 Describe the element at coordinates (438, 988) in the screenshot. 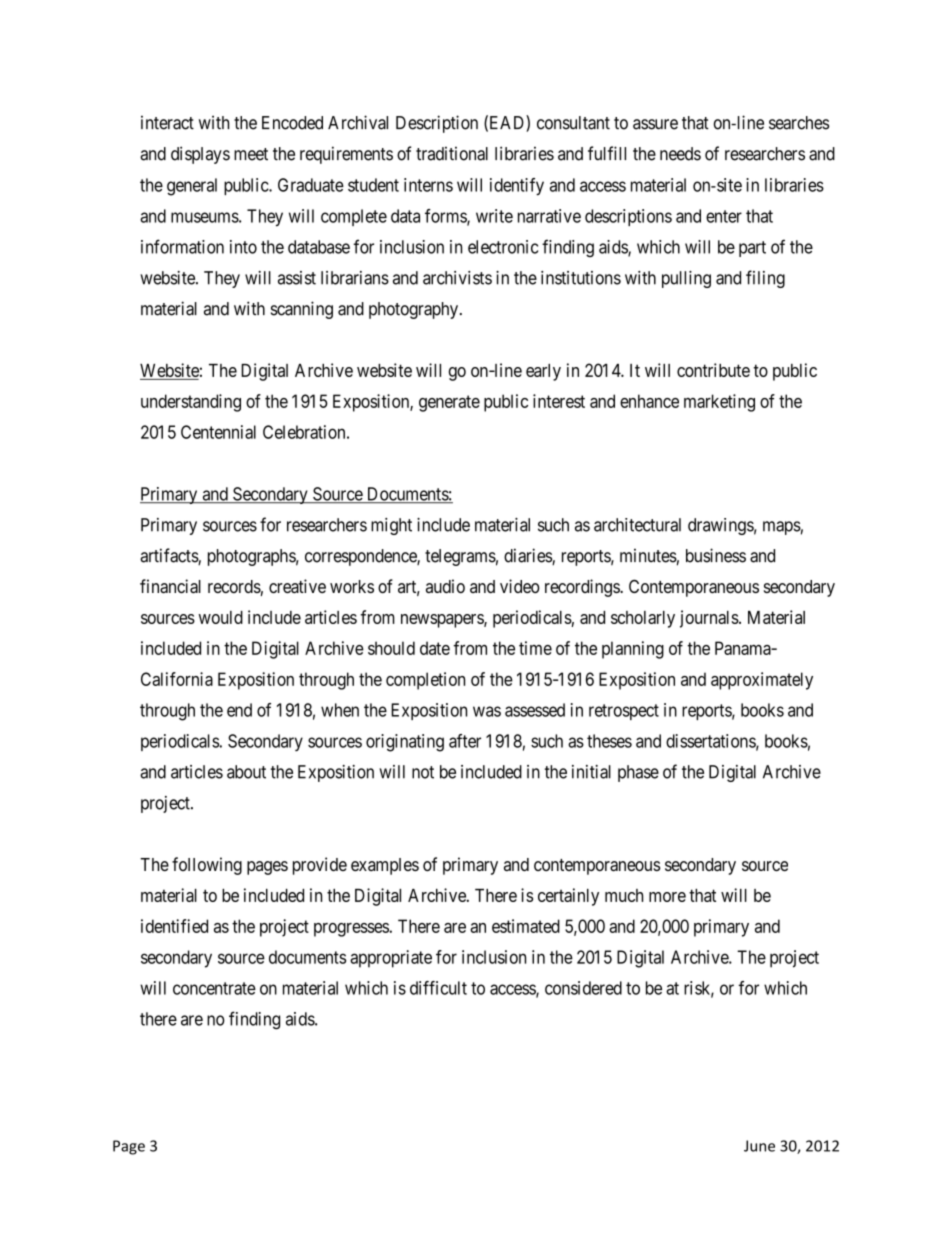

I see `difficult` at that location.
